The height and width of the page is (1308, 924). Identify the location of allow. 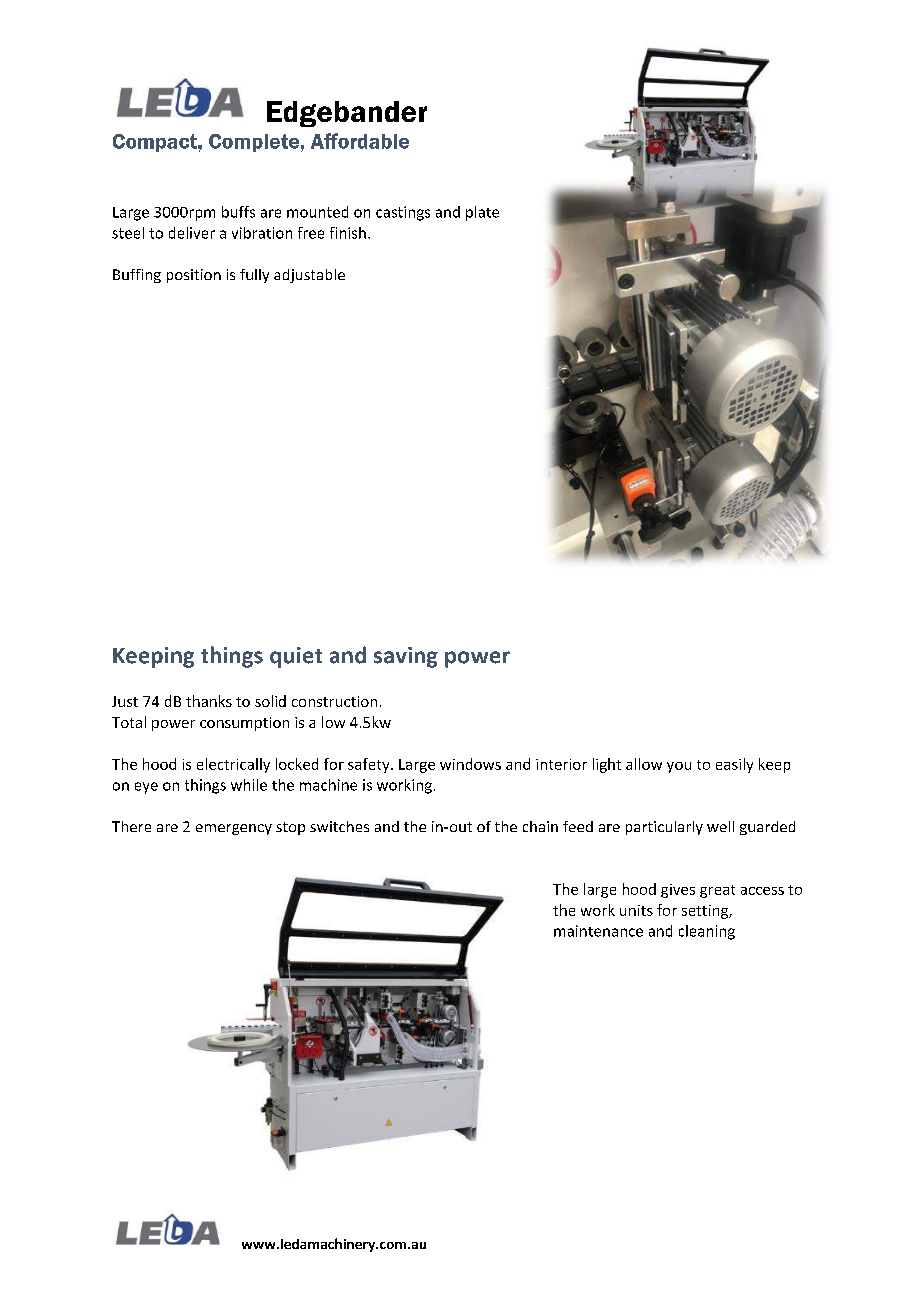
(644, 764).
